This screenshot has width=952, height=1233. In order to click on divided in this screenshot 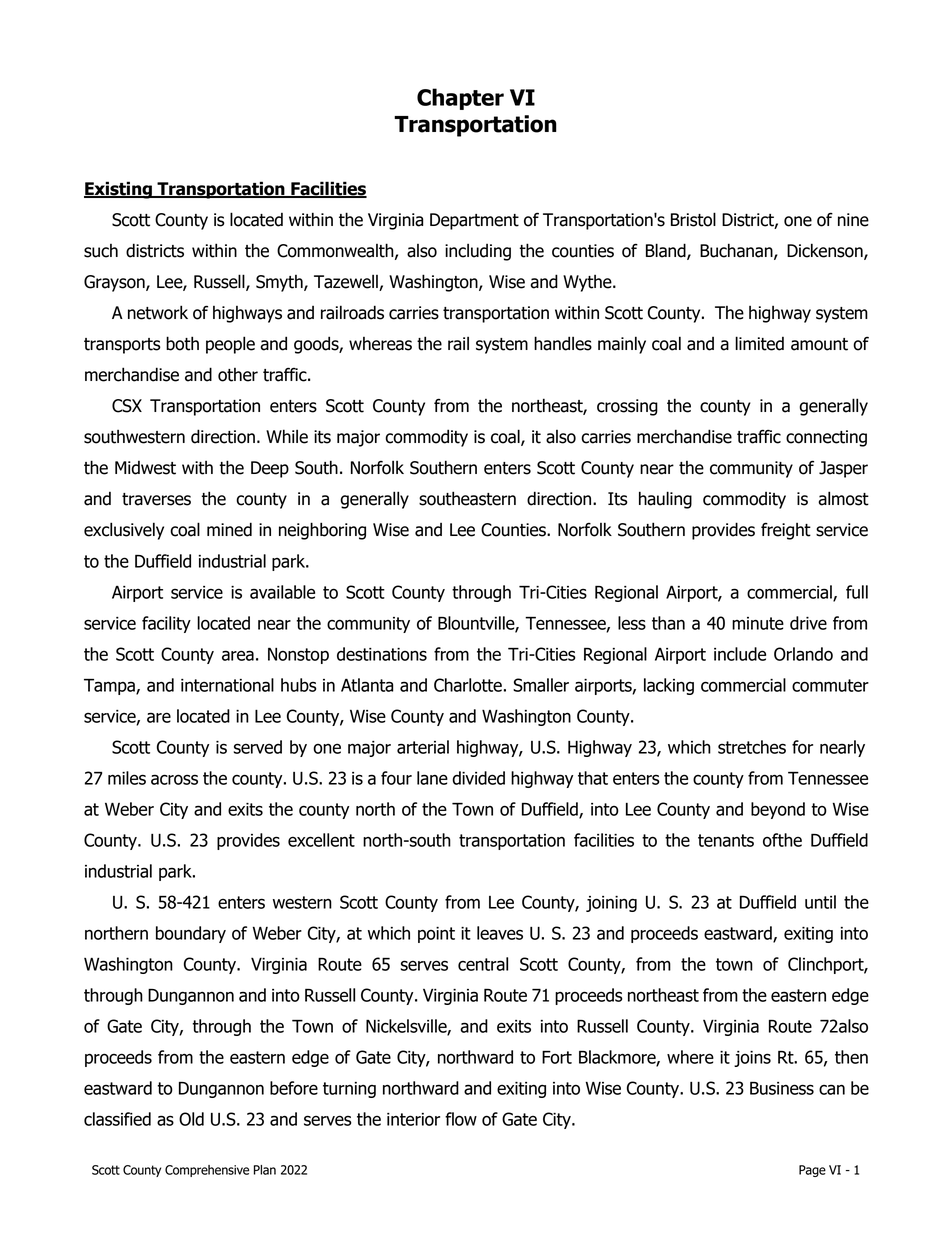, I will do `click(478, 778)`.
